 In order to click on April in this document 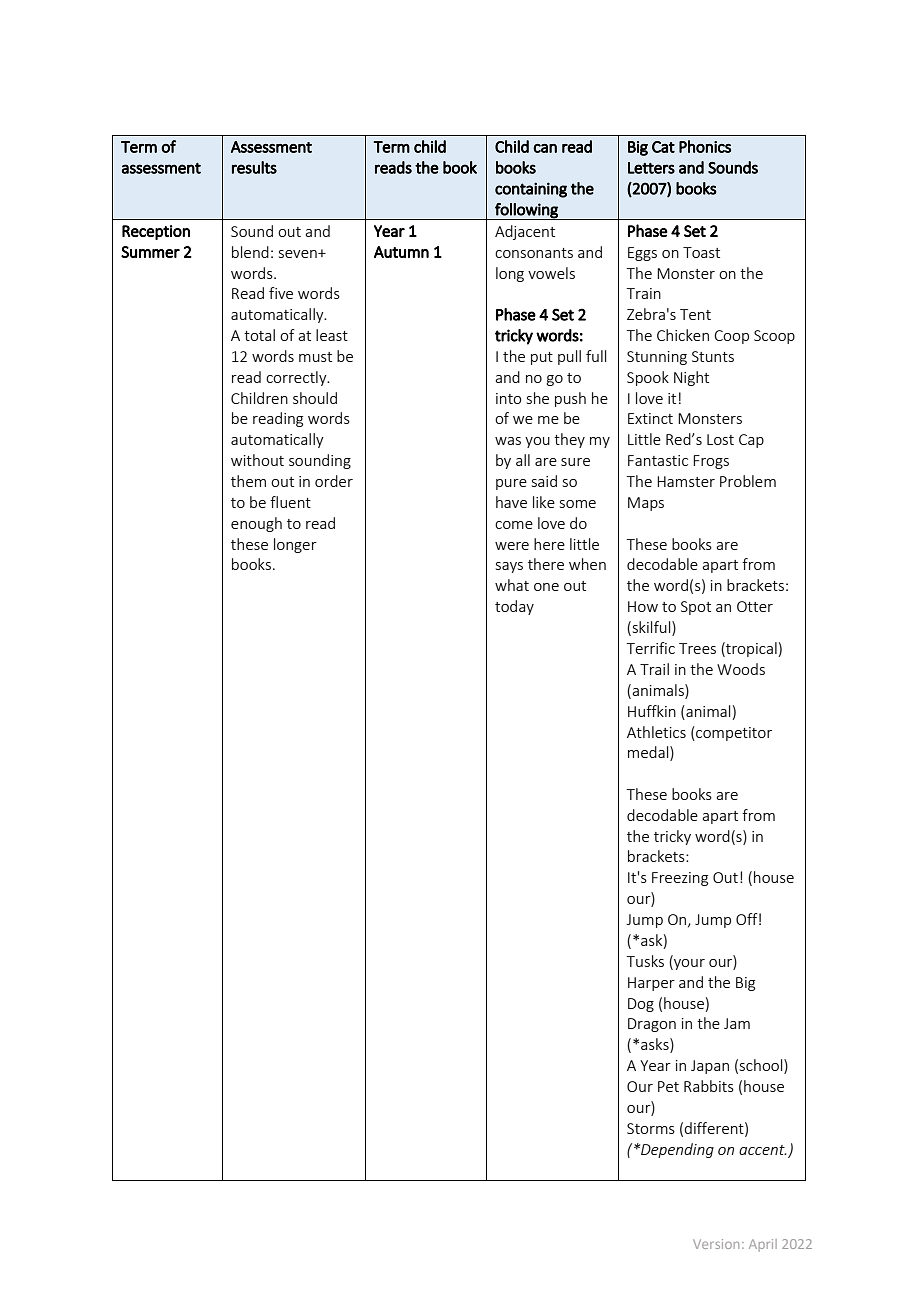, I will do `click(763, 1245)`.
